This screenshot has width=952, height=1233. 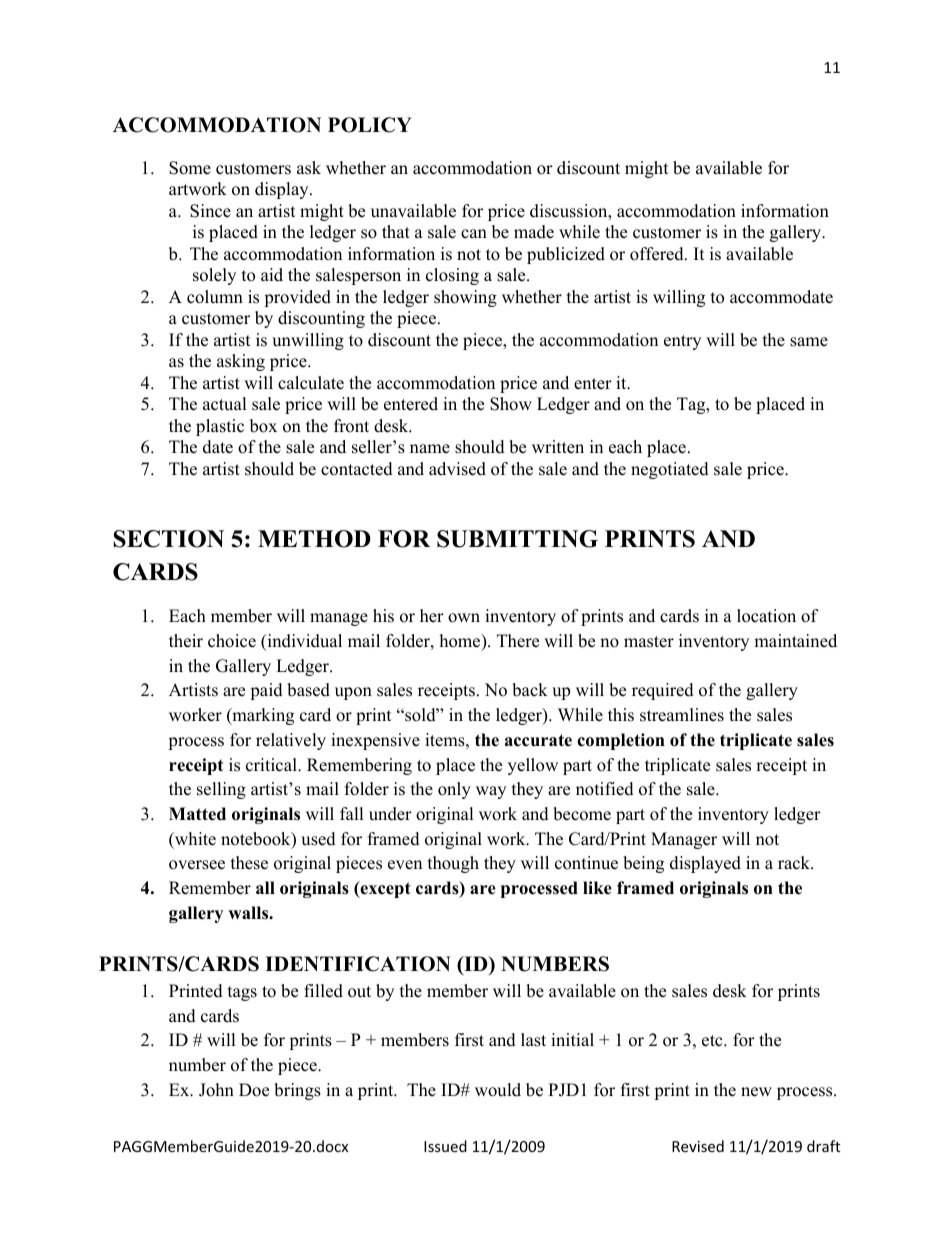 I want to click on negotiated, so click(x=670, y=470).
